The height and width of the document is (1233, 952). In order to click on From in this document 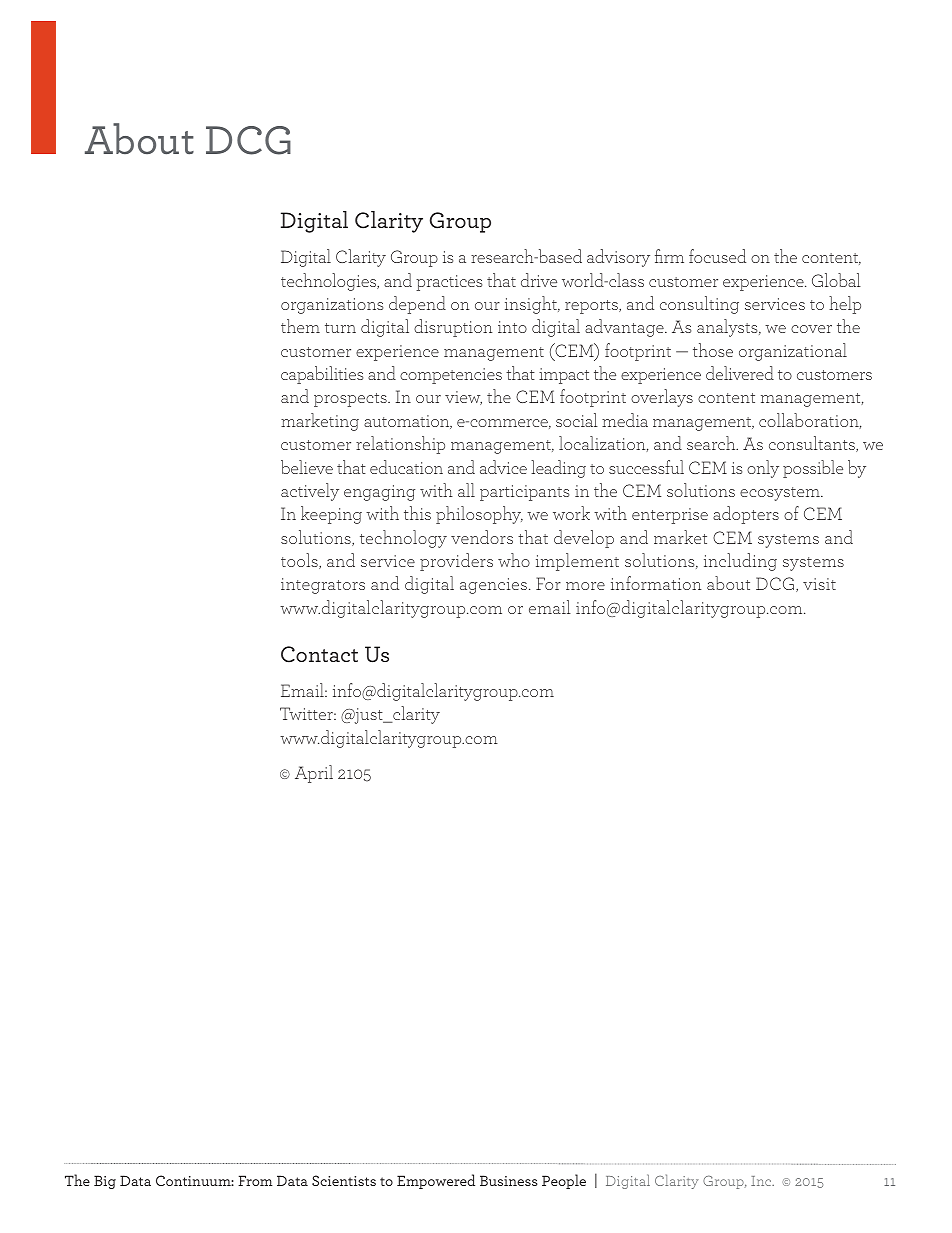, I will do `click(255, 1180)`.
